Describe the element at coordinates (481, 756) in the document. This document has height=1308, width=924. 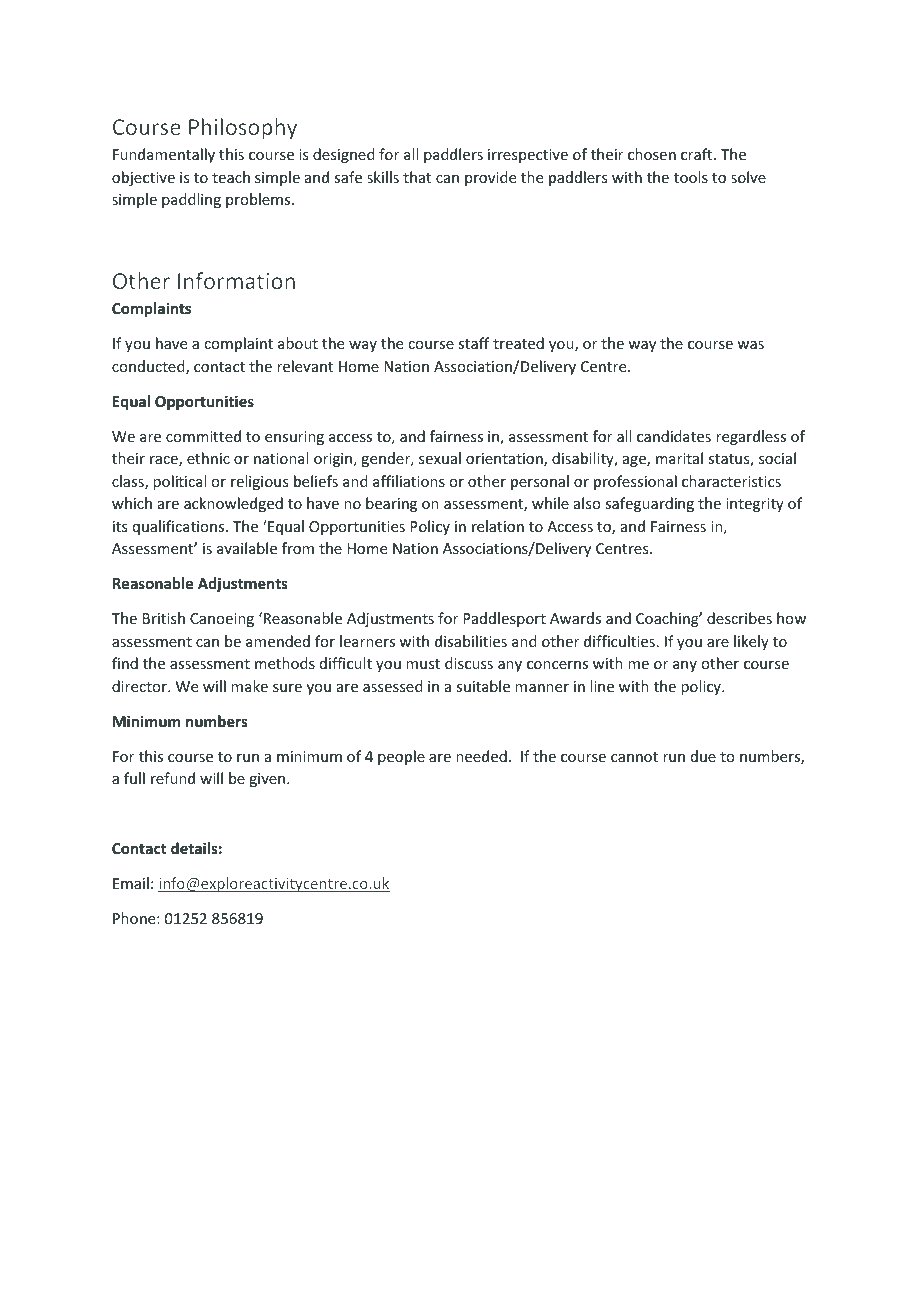
I see `needed` at that location.
